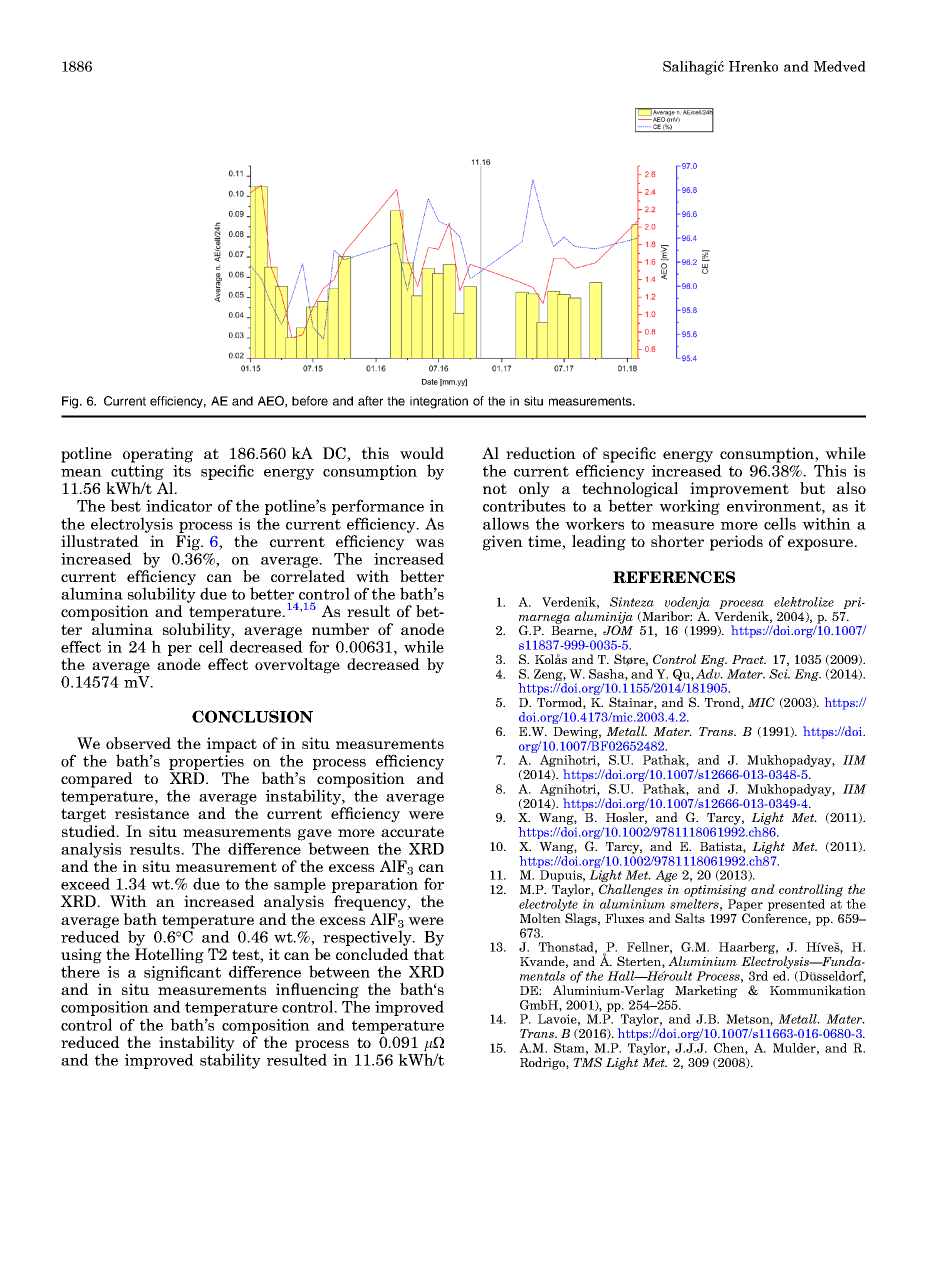 This page has height=1271, width=952. I want to click on accurate, so click(412, 831).
